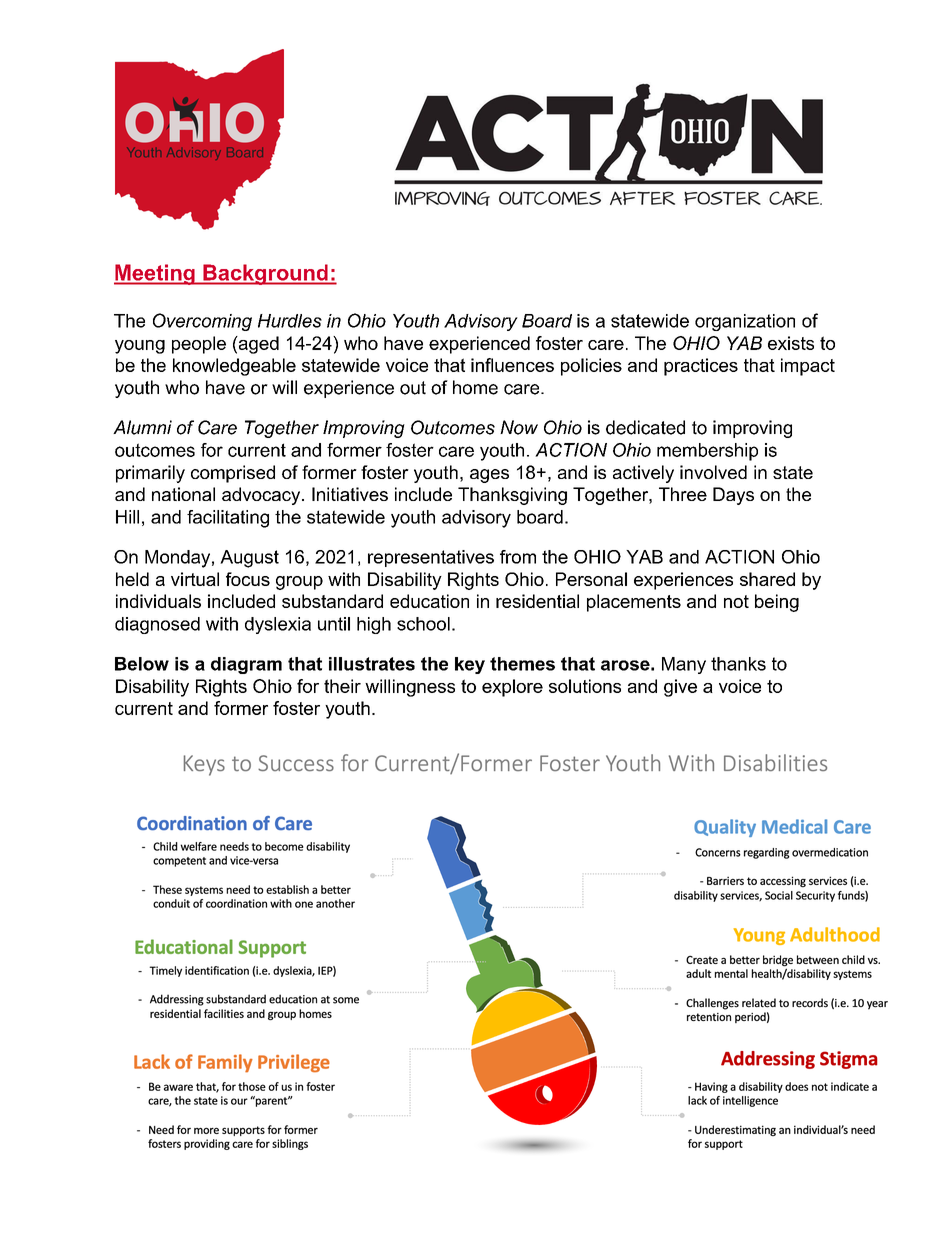 The width and height of the document is (952, 1233). I want to click on August, so click(249, 559).
